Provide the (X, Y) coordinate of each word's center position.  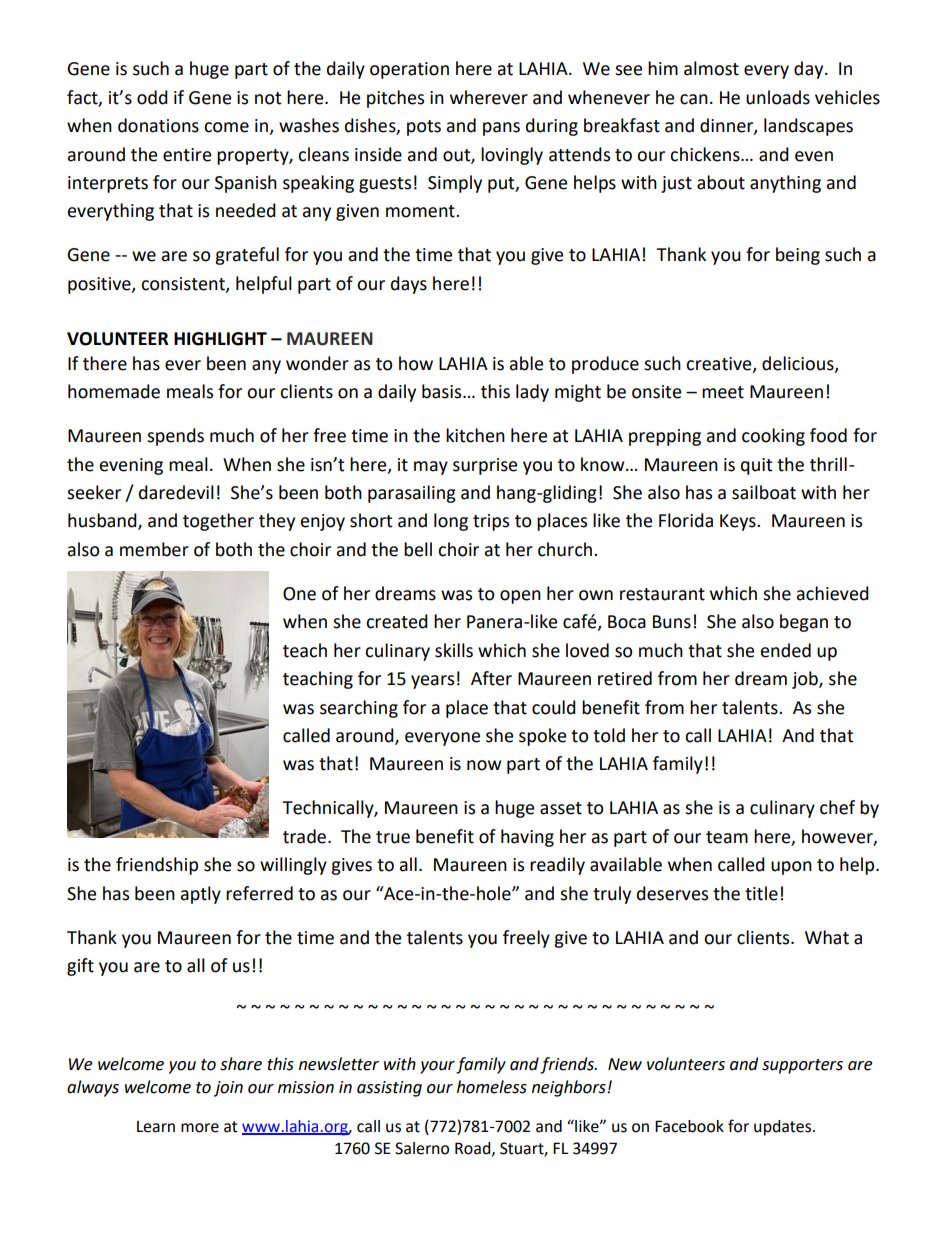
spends (175, 437)
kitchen (475, 435)
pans (501, 129)
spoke (542, 737)
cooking (773, 437)
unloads (778, 97)
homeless (492, 1087)
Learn (156, 1127)
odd (152, 97)
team (727, 837)
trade (304, 836)
